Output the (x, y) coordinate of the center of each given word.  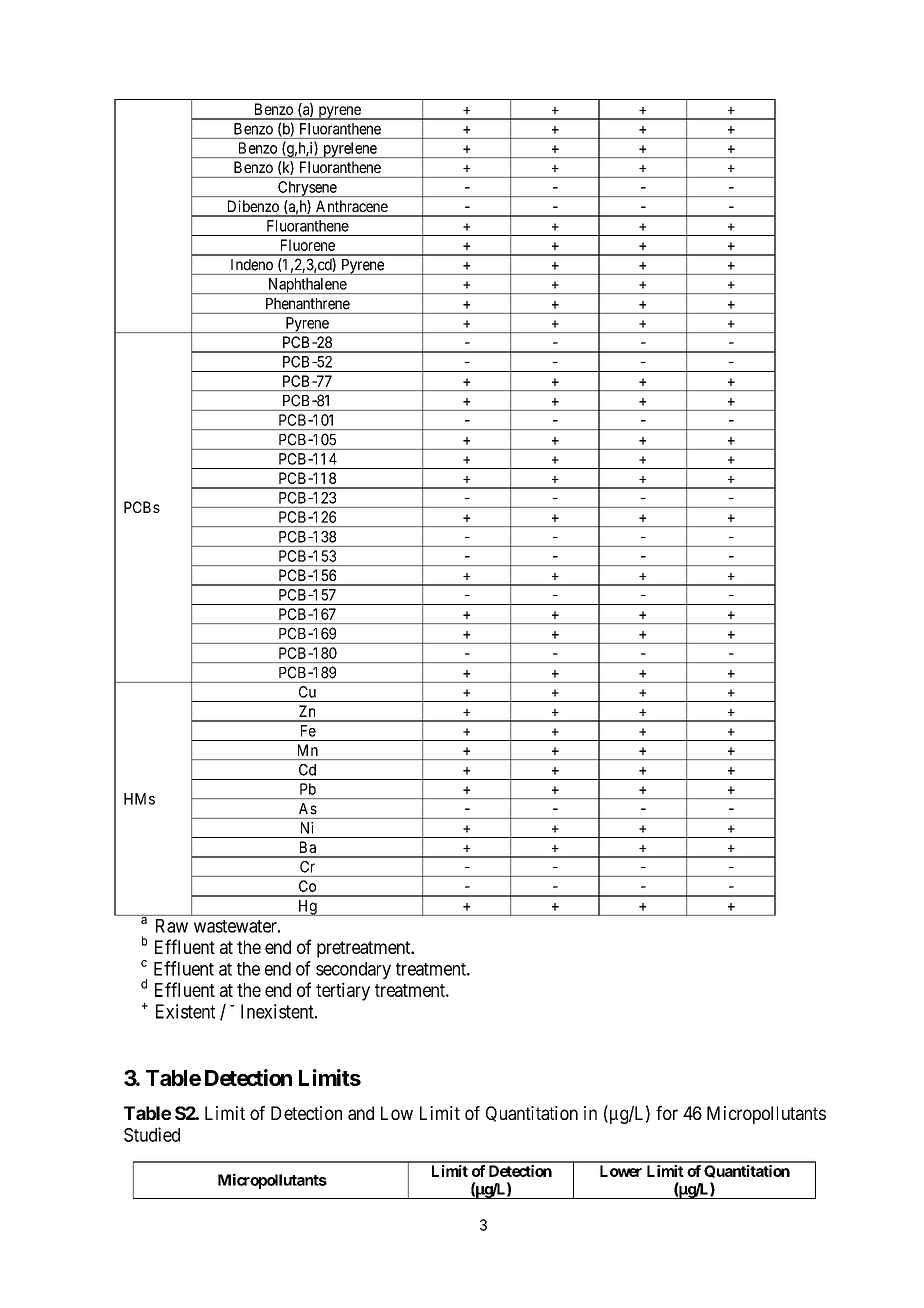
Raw (172, 926)
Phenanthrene (308, 304)
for (667, 1113)
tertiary (343, 991)
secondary (353, 971)
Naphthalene (307, 286)
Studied (152, 1134)
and (361, 1113)
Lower (621, 1171)
